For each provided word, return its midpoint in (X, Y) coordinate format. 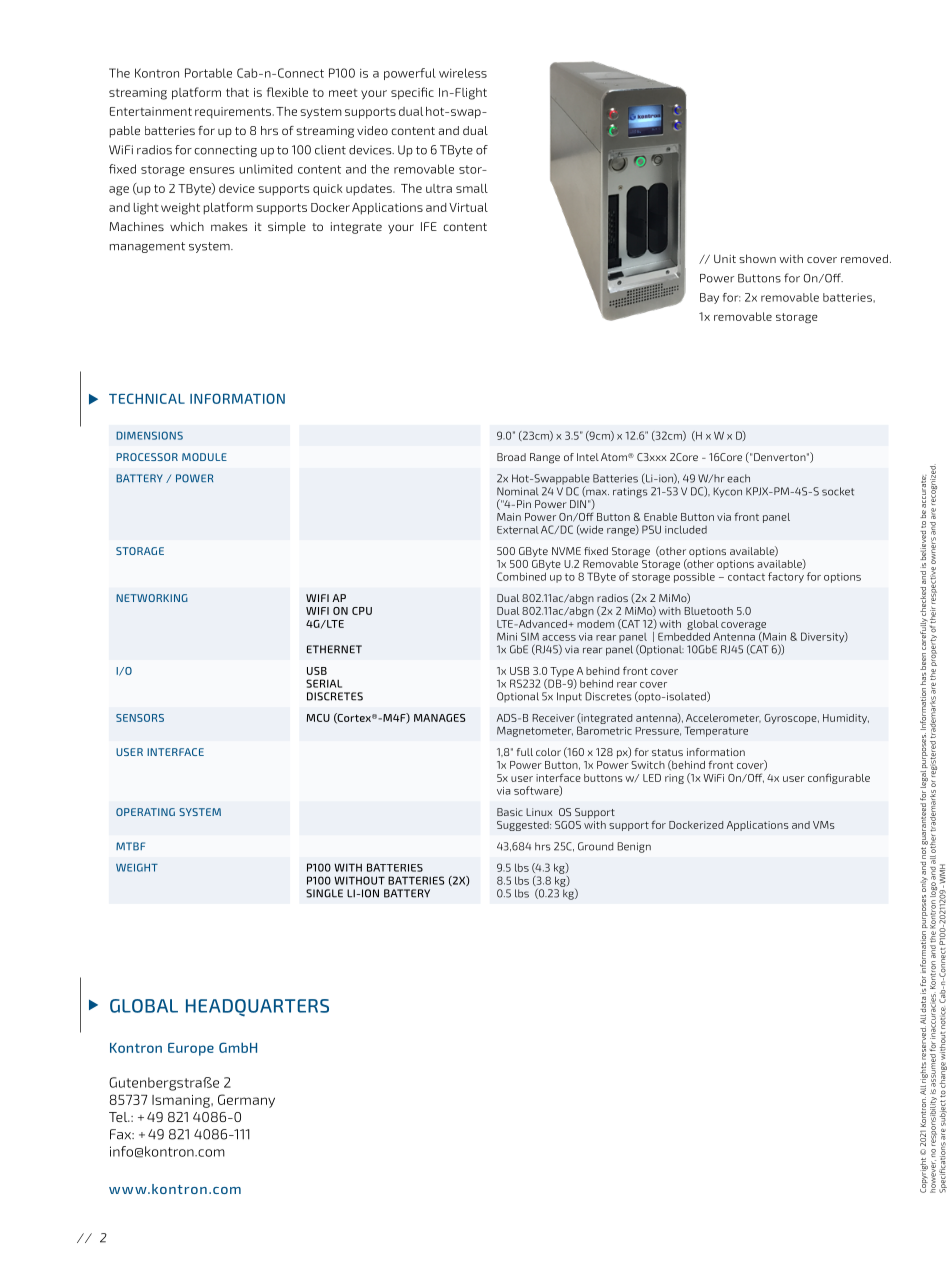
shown (757, 258)
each (738, 478)
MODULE (204, 457)
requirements (233, 113)
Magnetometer (535, 731)
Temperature (716, 731)
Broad (511, 457)
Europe (191, 1049)
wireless (463, 73)
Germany (246, 1101)
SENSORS (140, 718)
